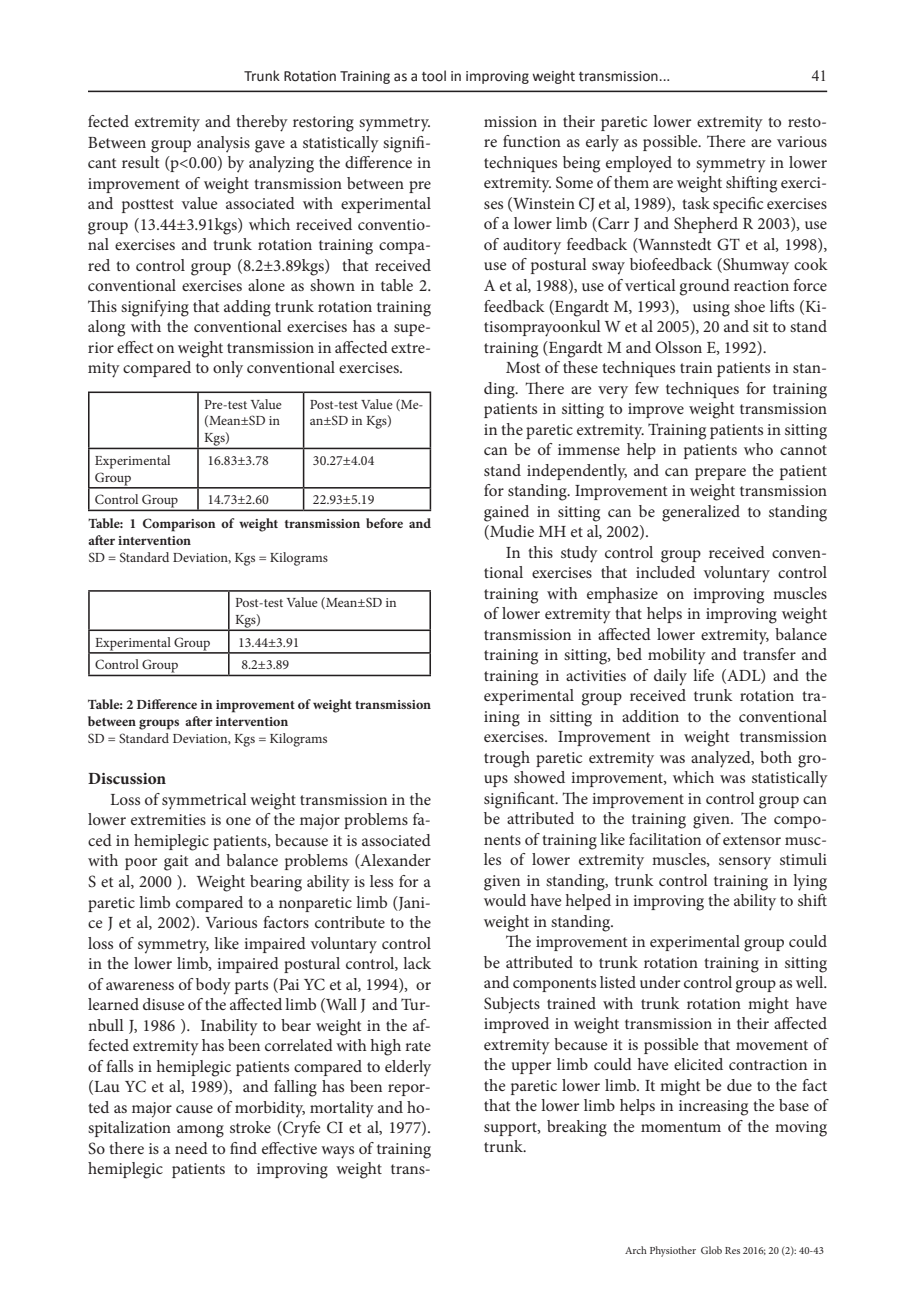 The image size is (924, 1308). Describe the element at coordinates (337, 1152) in the page. I see `ways` at that location.
